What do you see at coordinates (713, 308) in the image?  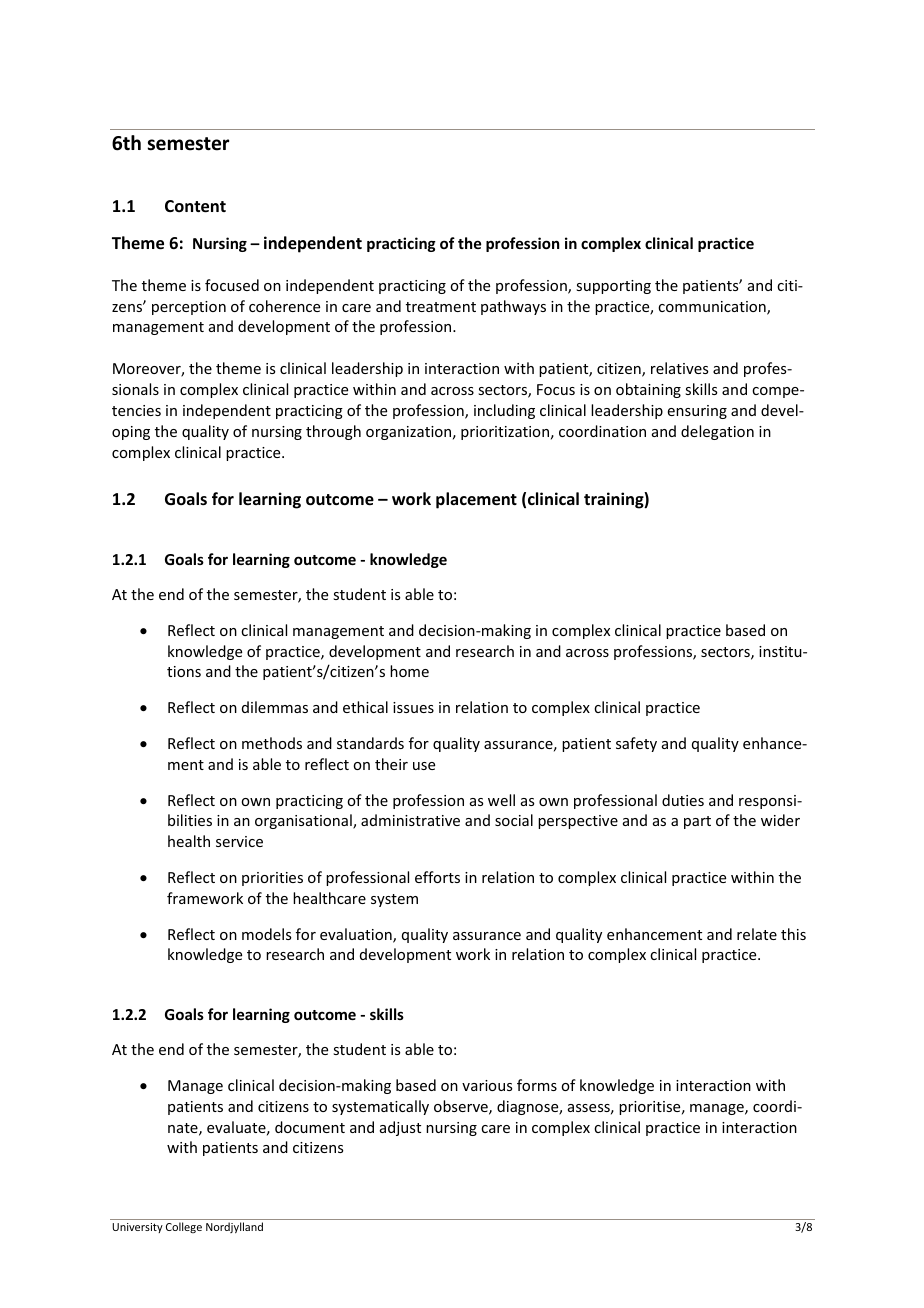 I see `communication` at bounding box center [713, 308].
